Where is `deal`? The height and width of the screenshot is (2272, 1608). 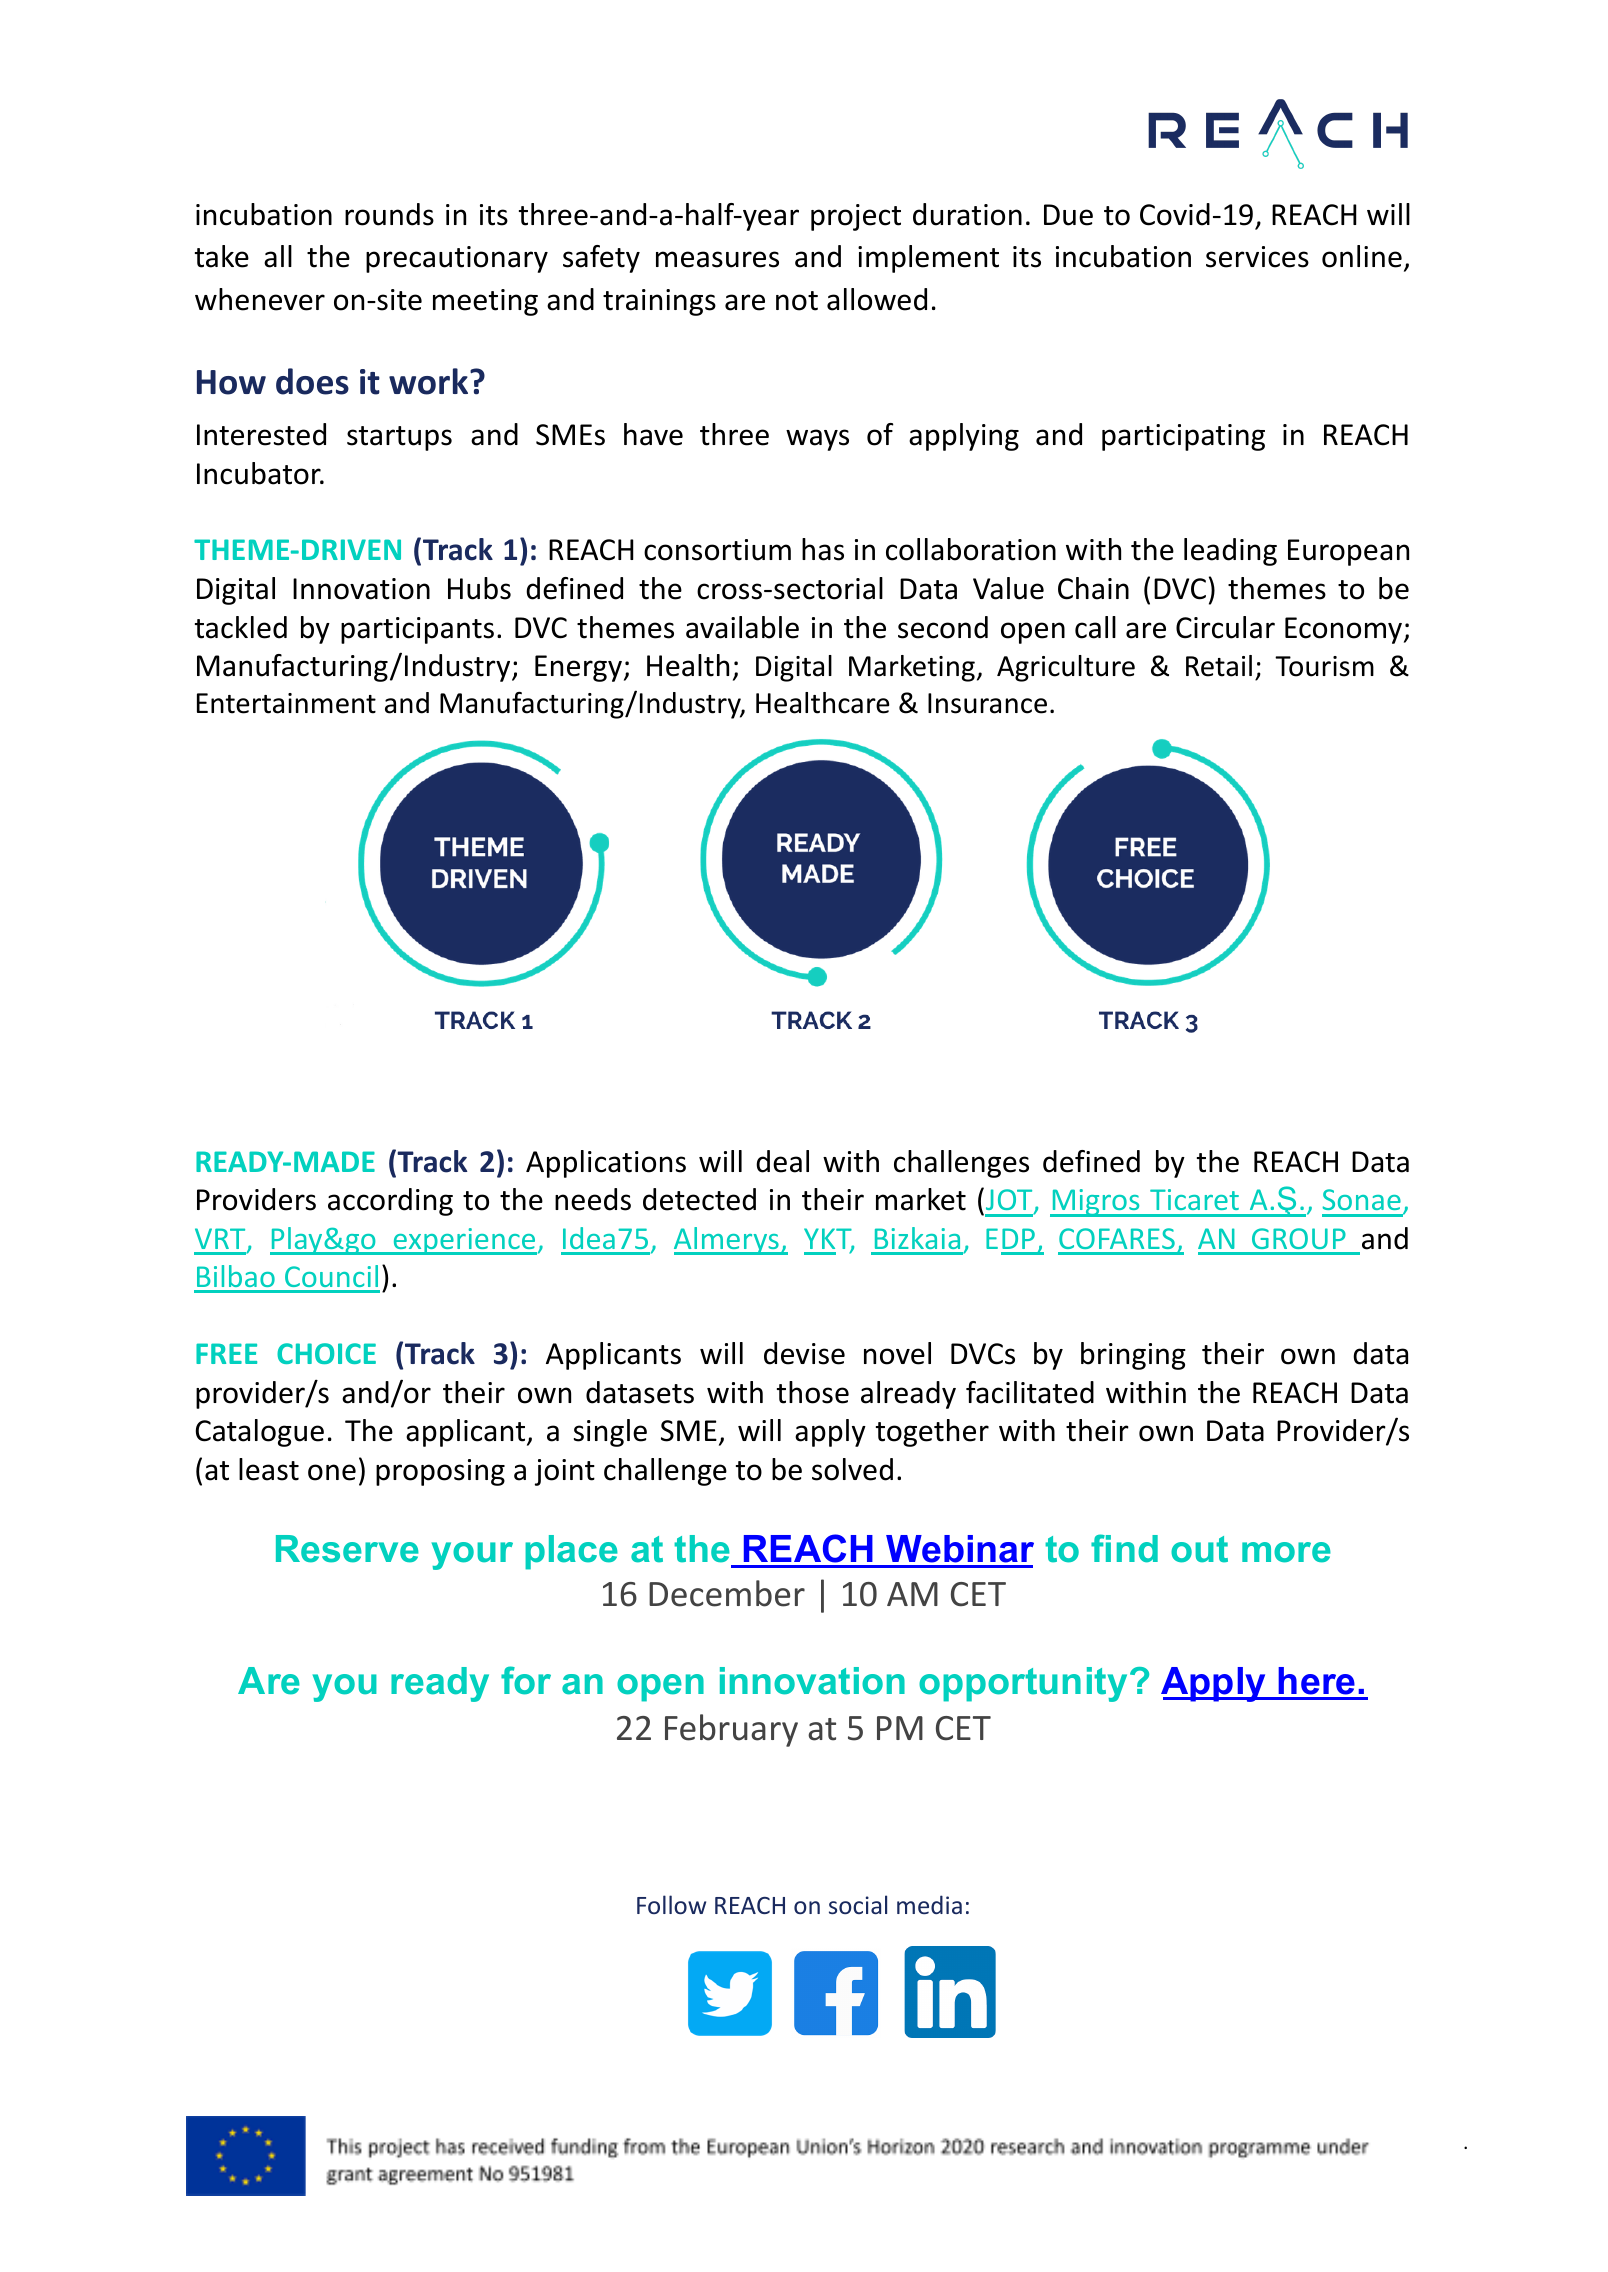
deal is located at coordinates (782, 1161).
